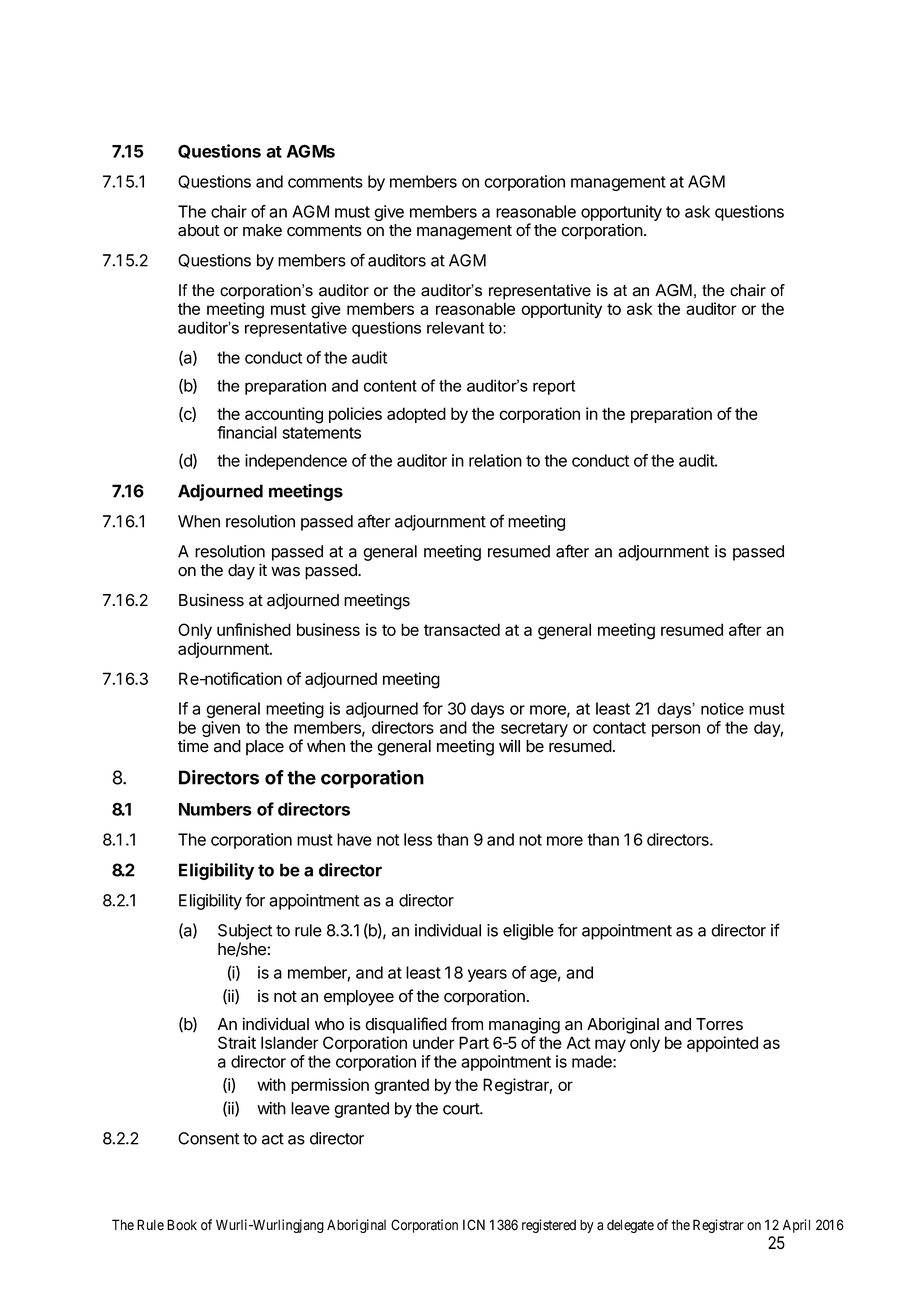 The width and height of the screenshot is (924, 1308). I want to click on person, so click(676, 730).
